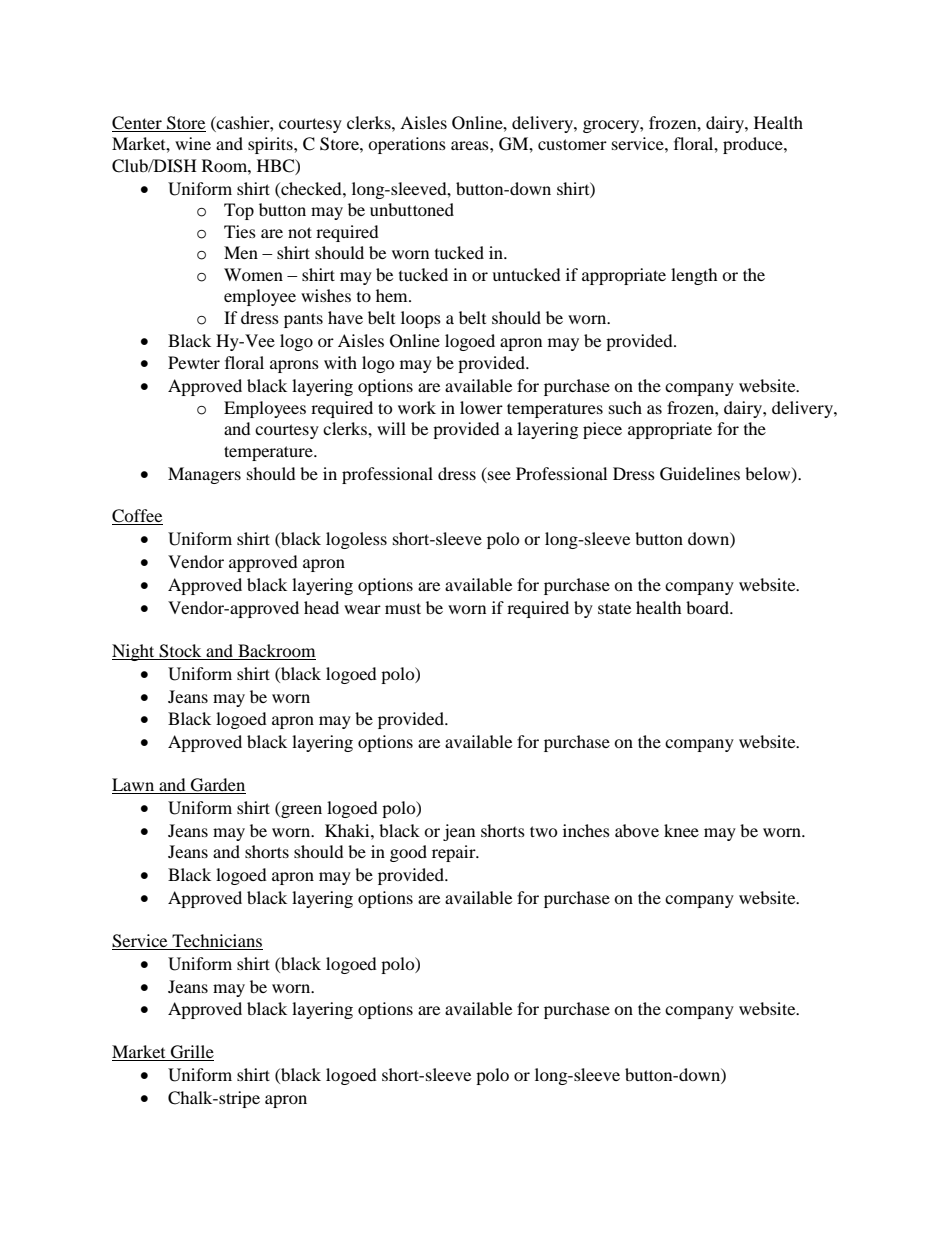  What do you see at coordinates (754, 145) in the screenshot?
I see `produce` at bounding box center [754, 145].
